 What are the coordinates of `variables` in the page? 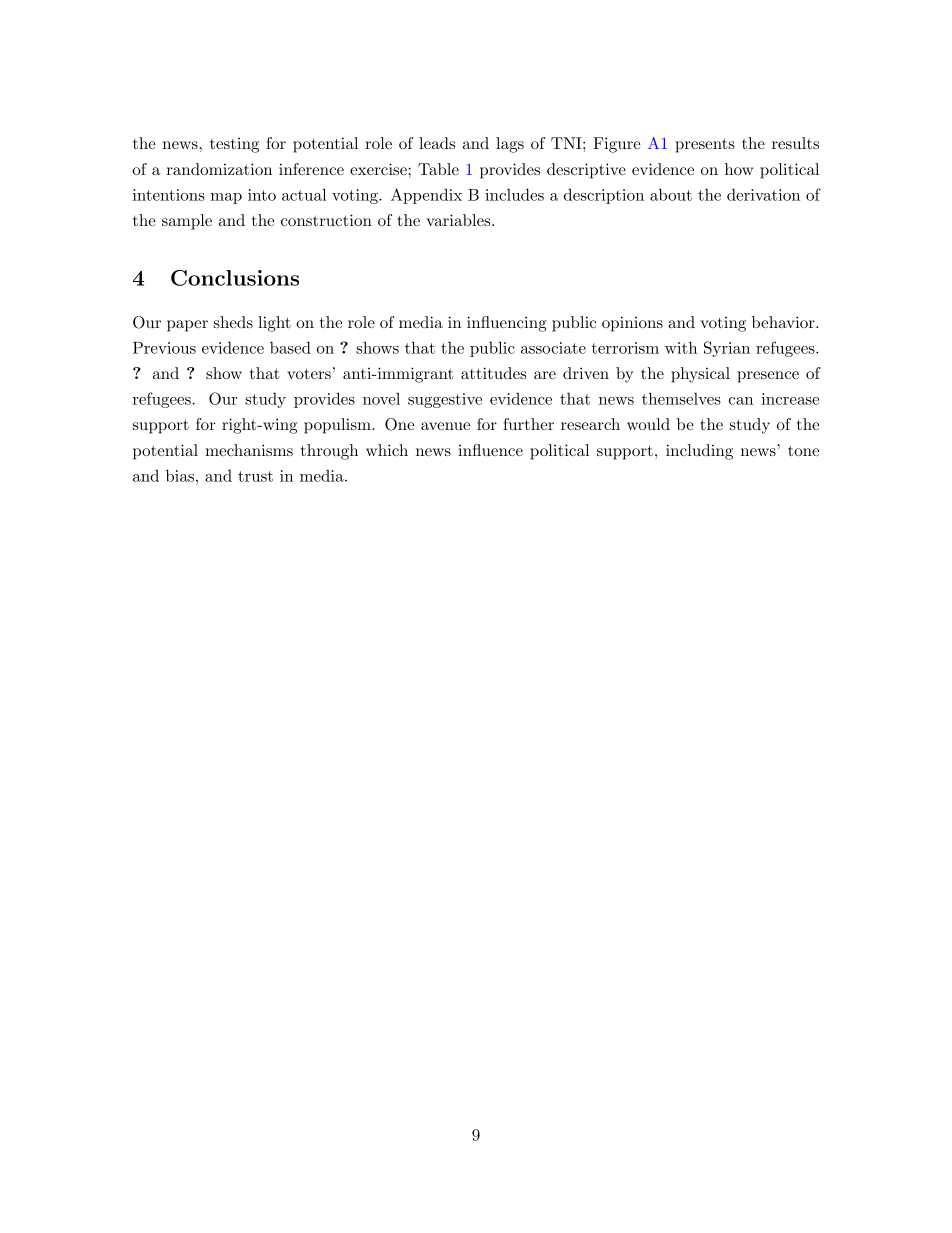 It's located at (458, 220).
